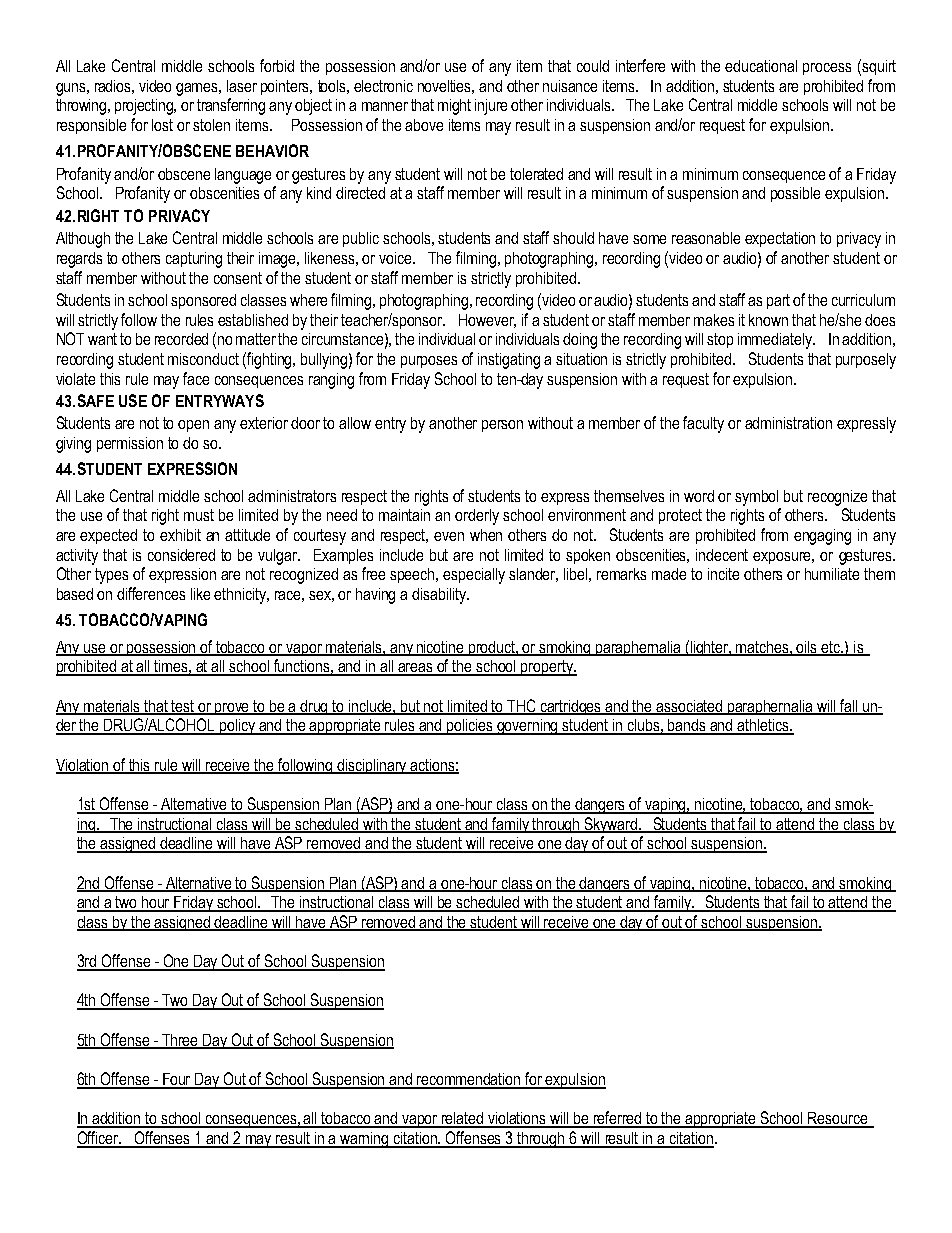  I want to click on bands, so click(688, 726).
